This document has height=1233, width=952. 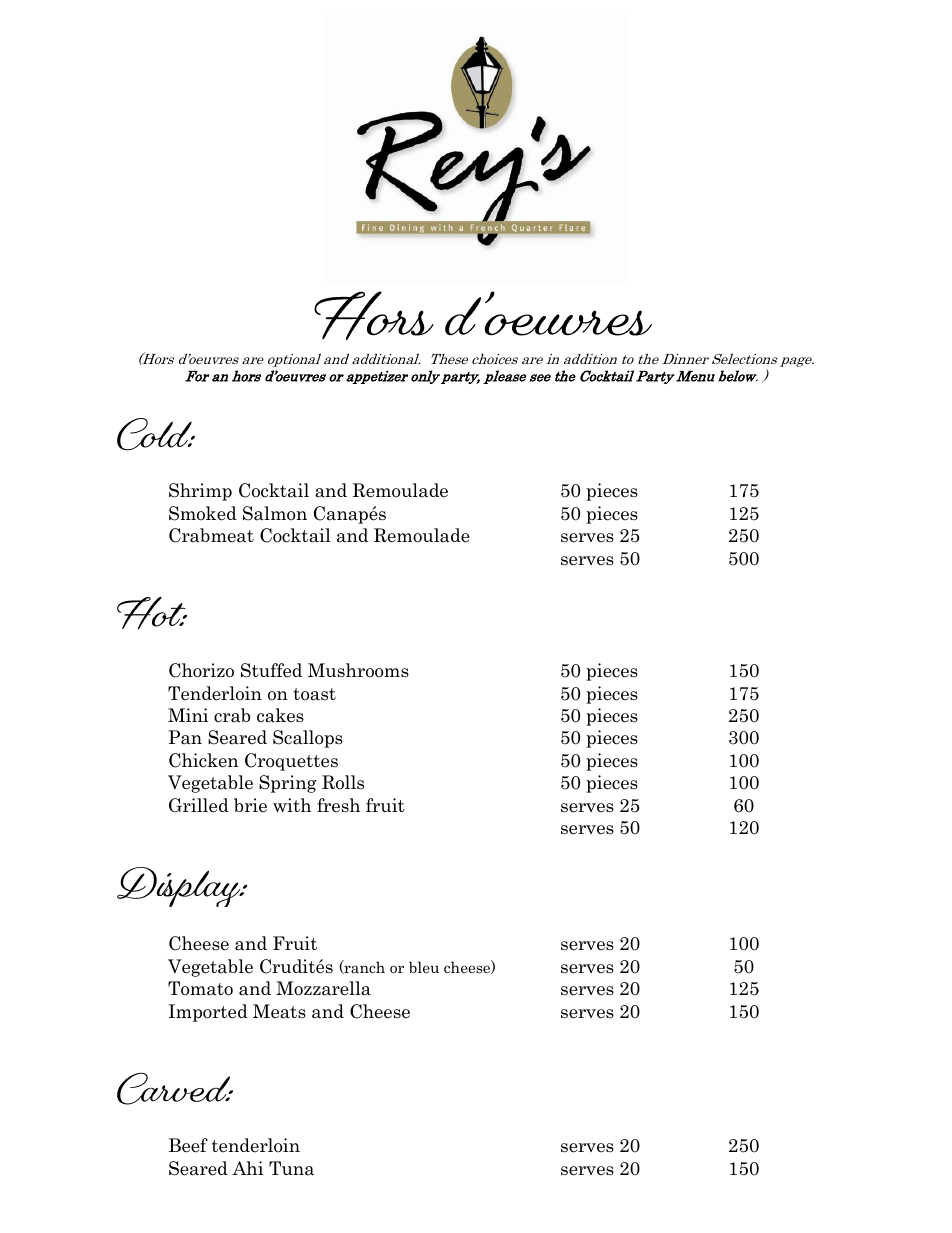 What do you see at coordinates (203, 513) in the document?
I see `Smoked` at bounding box center [203, 513].
